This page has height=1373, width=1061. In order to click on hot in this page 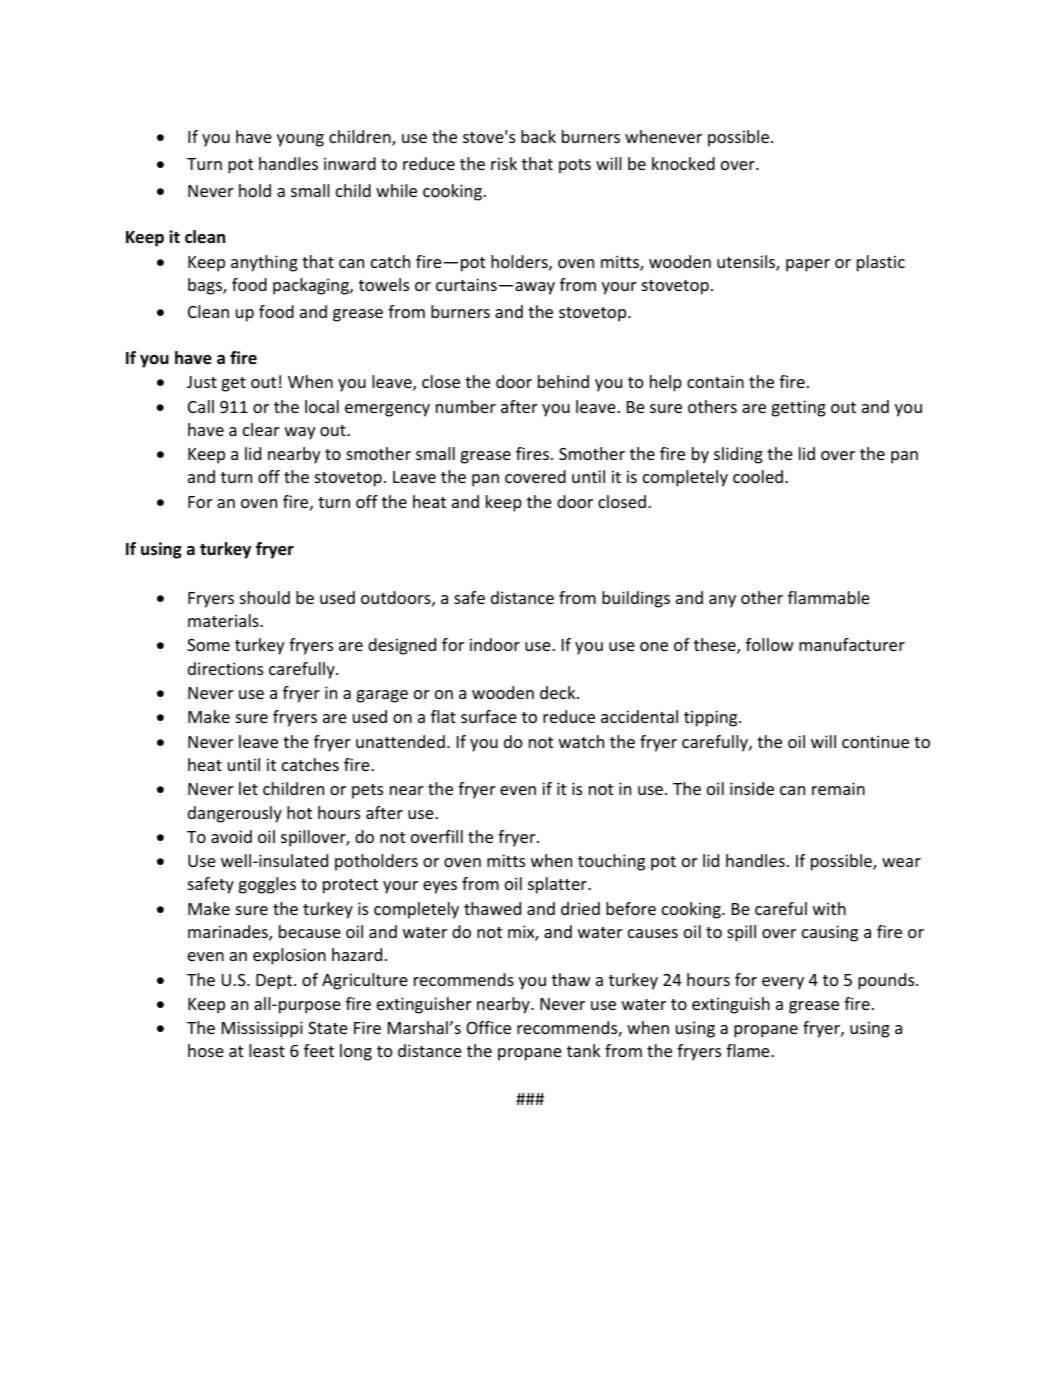, I will do `click(299, 812)`.
